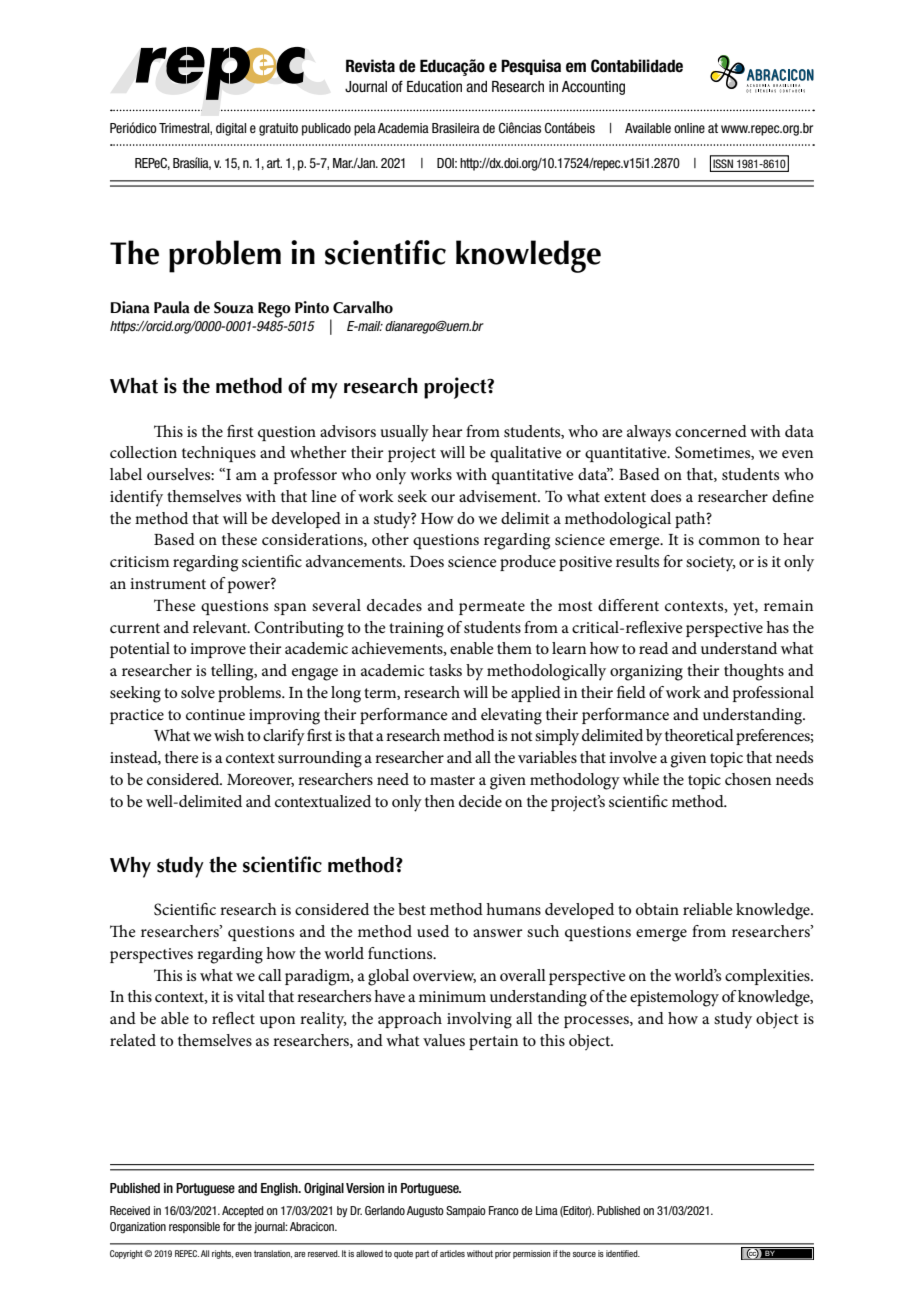 This document has height=1308, width=924. What do you see at coordinates (194, 1227) in the document?
I see `responsible` at bounding box center [194, 1227].
